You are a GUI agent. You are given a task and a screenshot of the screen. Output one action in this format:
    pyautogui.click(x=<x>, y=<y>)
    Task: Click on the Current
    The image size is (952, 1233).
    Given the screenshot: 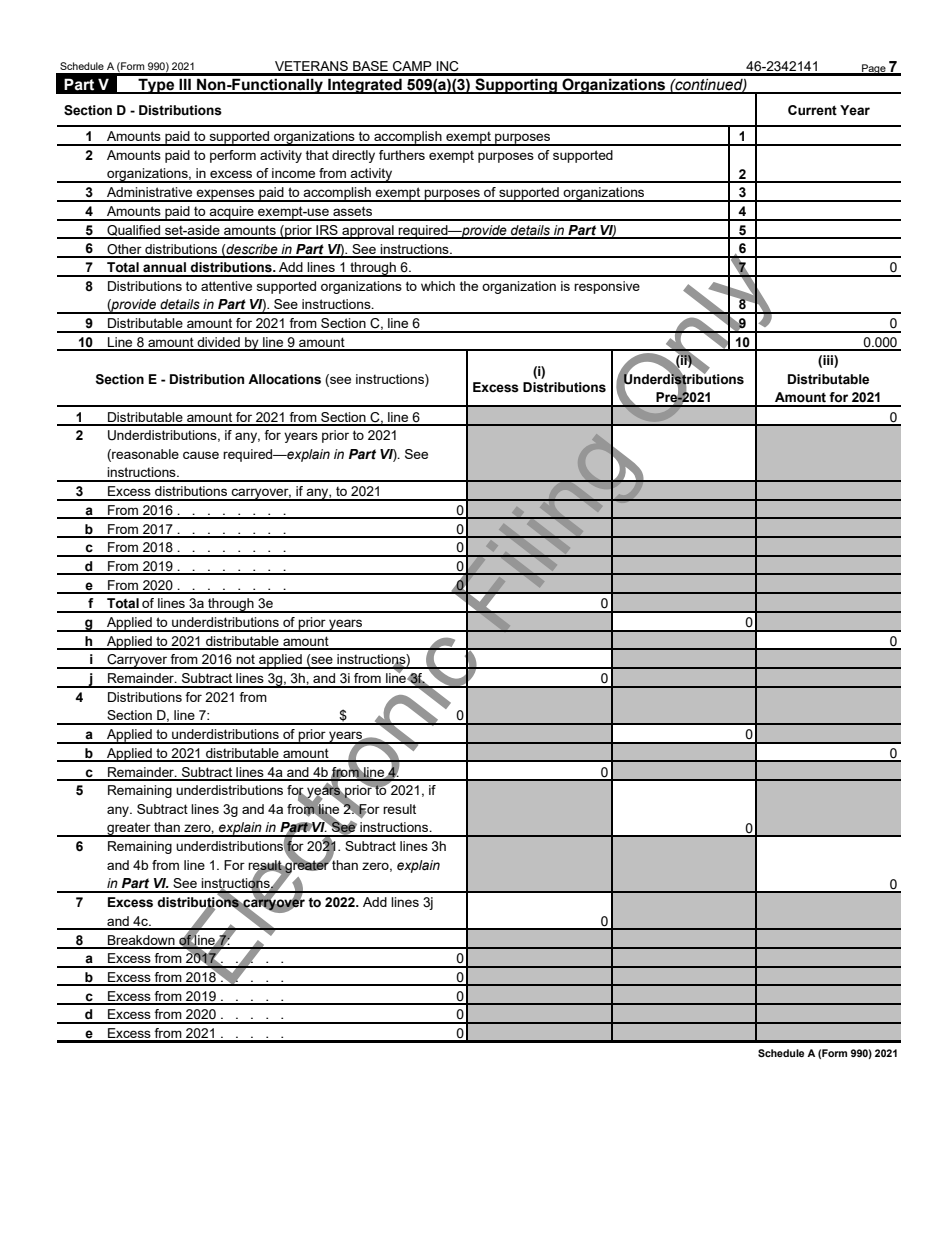 What is the action you would take?
    pyautogui.click(x=812, y=110)
